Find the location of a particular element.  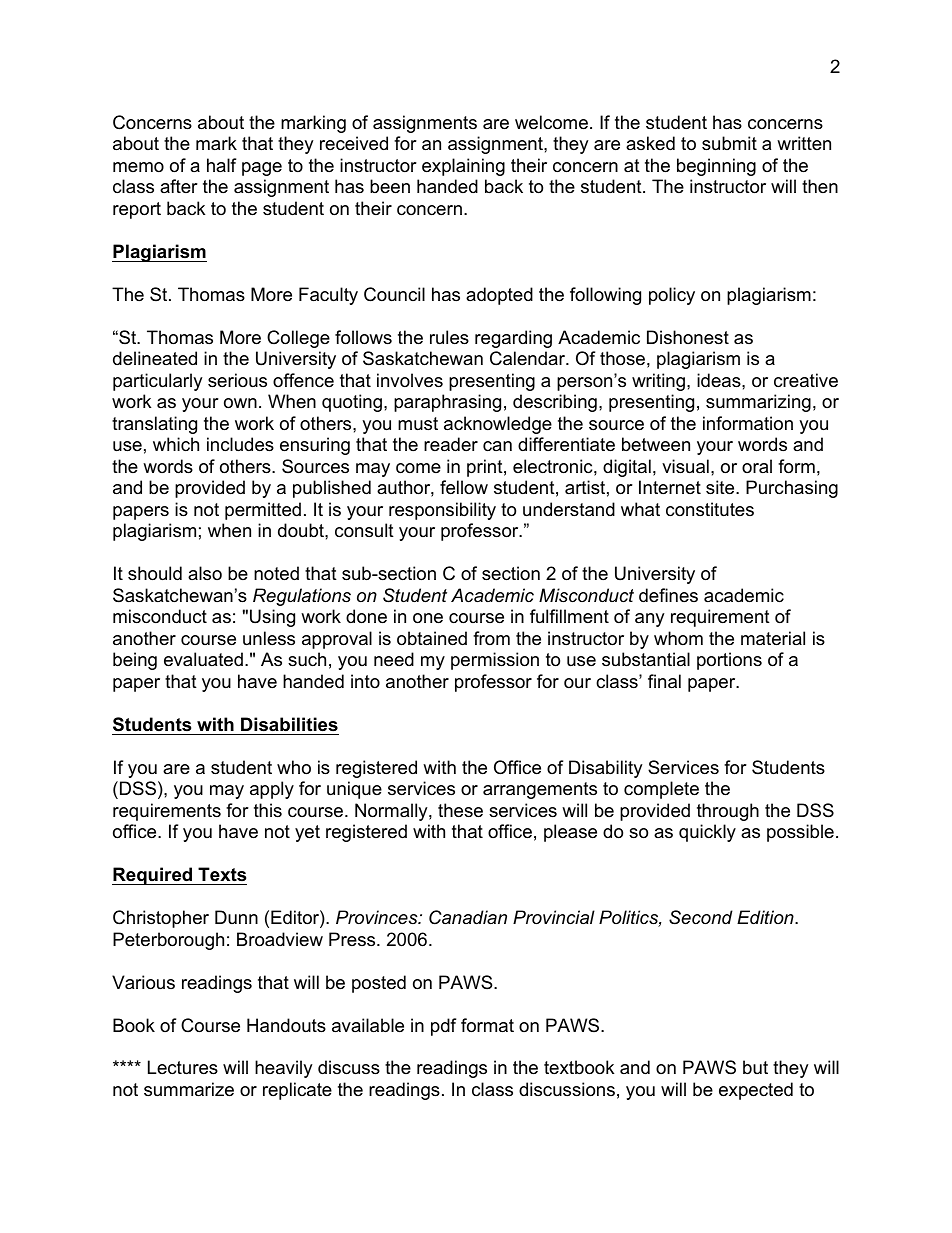

but is located at coordinates (755, 1067).
